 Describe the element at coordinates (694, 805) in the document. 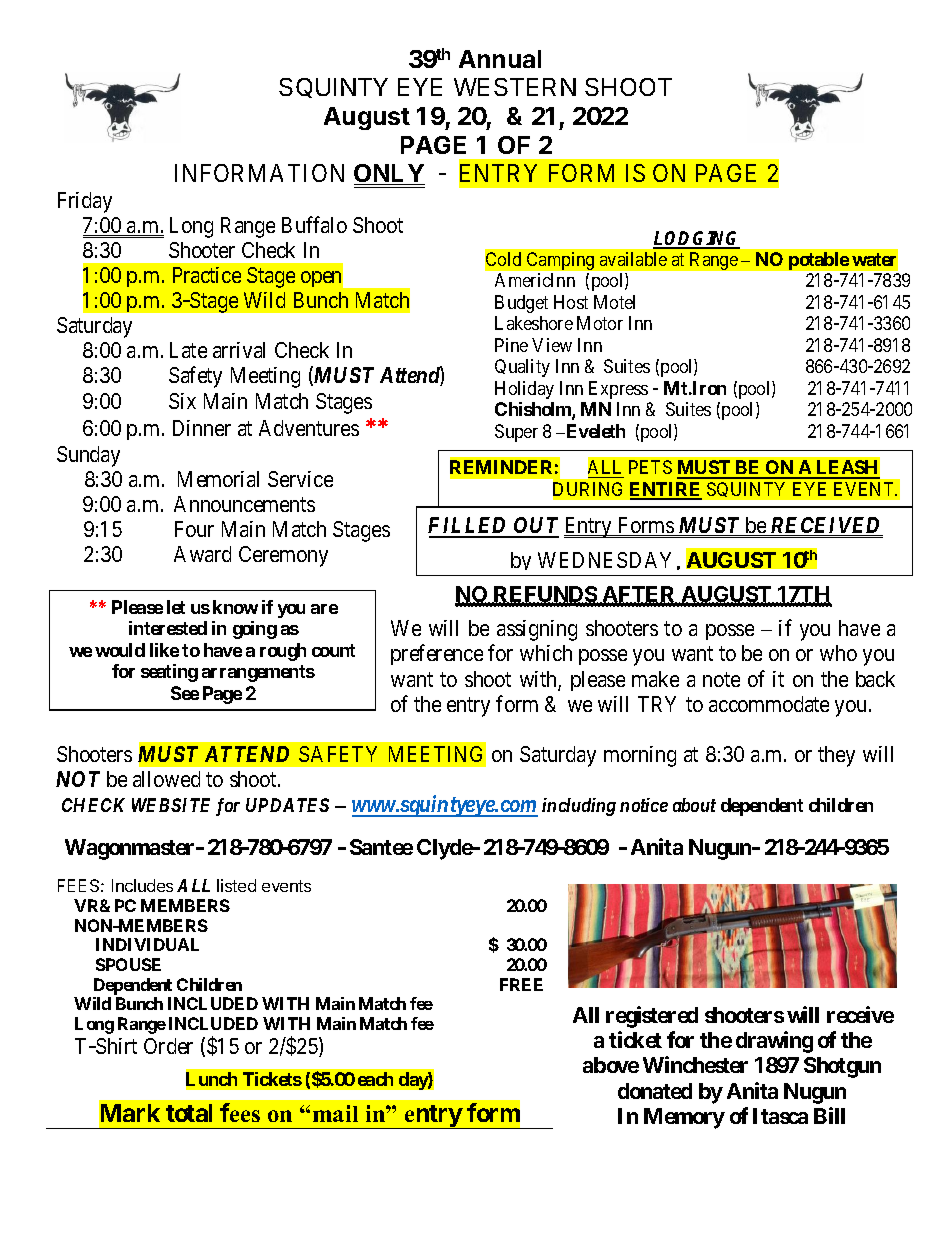

I see `about` at that location.
